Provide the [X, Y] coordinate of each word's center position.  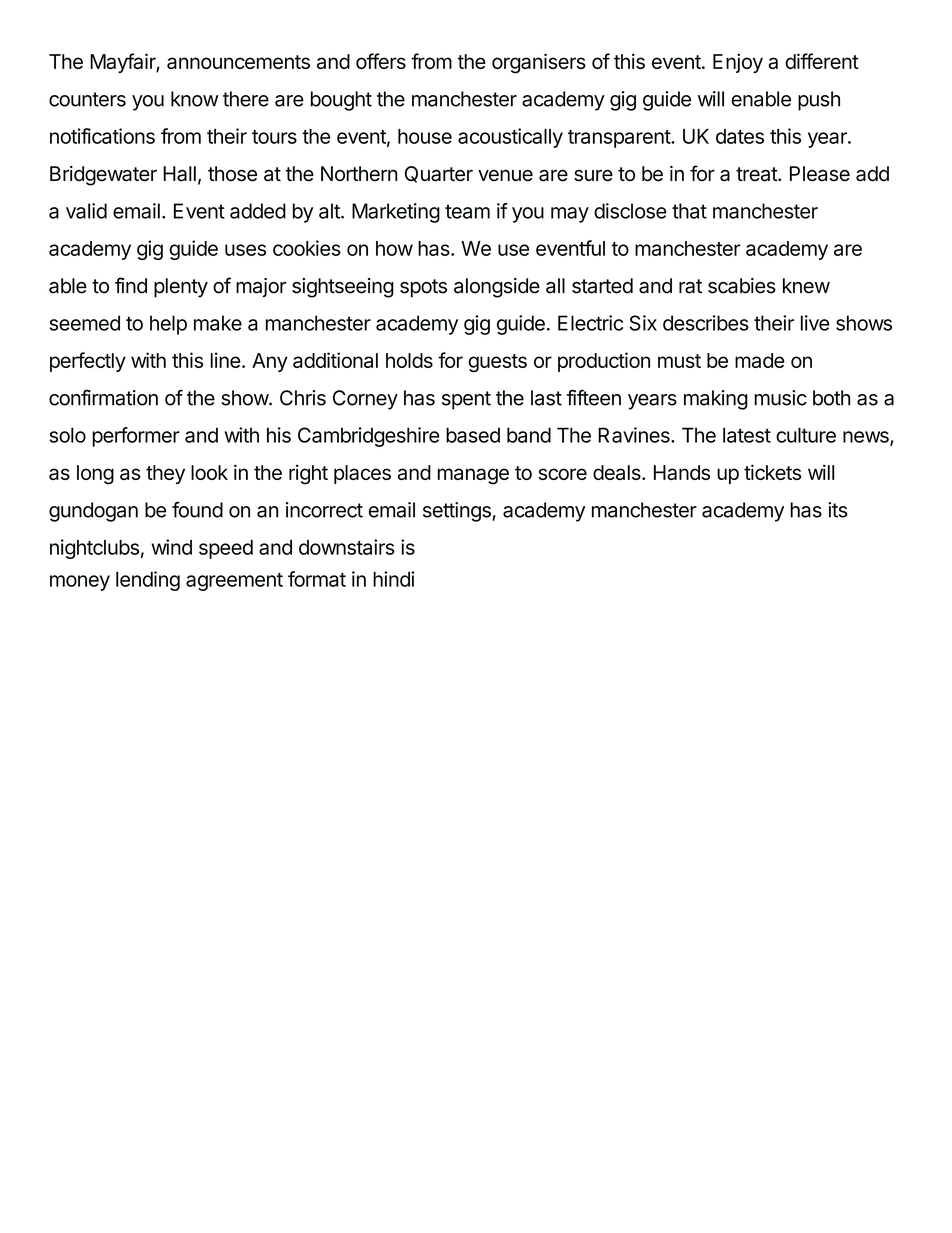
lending [148, 581]
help [168, 325]
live [815, 323]
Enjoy [738, 63]
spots [423, 288]
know [194, 99]
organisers [539, 63]
